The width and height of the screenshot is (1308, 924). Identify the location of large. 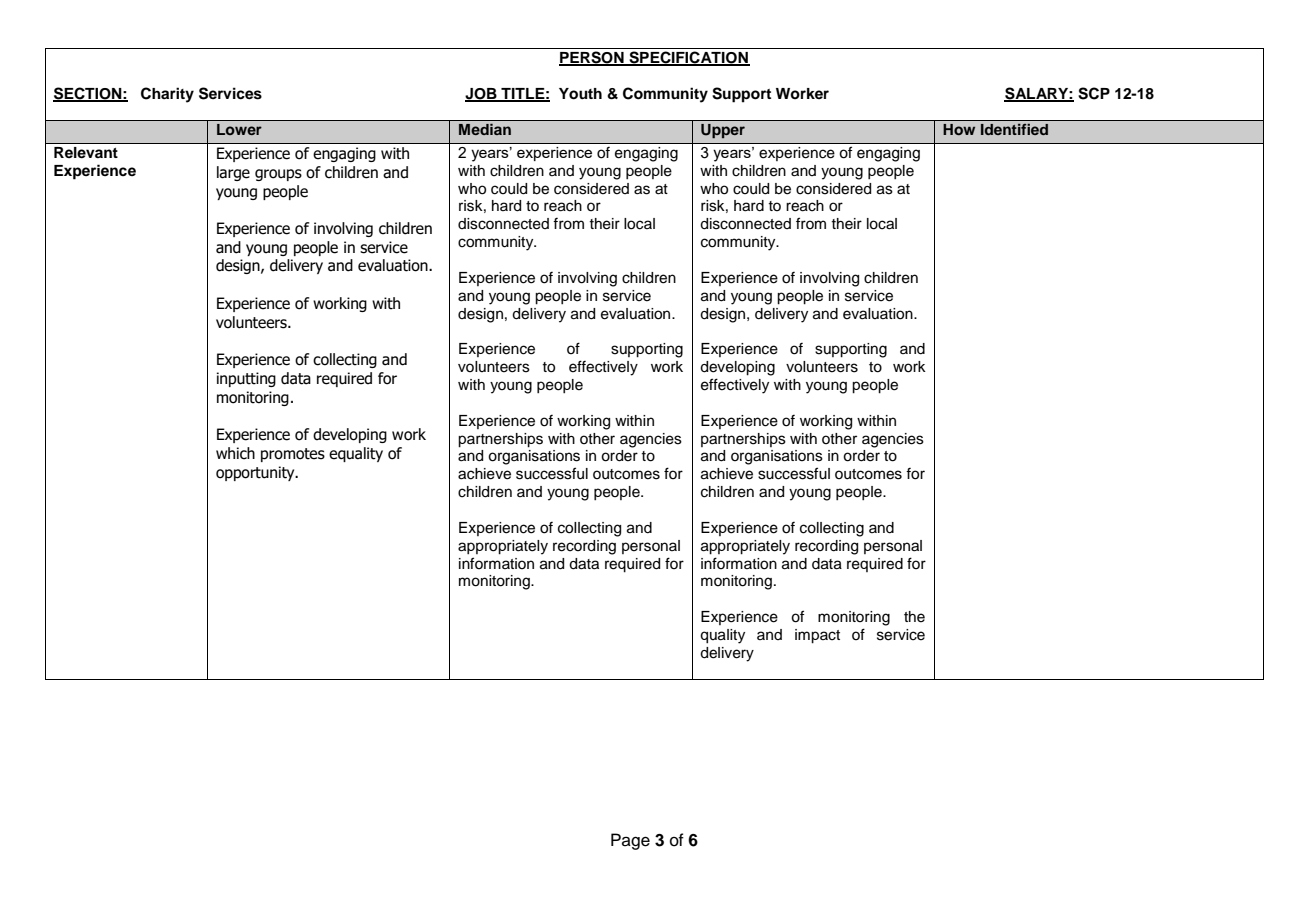
(233, 173).
